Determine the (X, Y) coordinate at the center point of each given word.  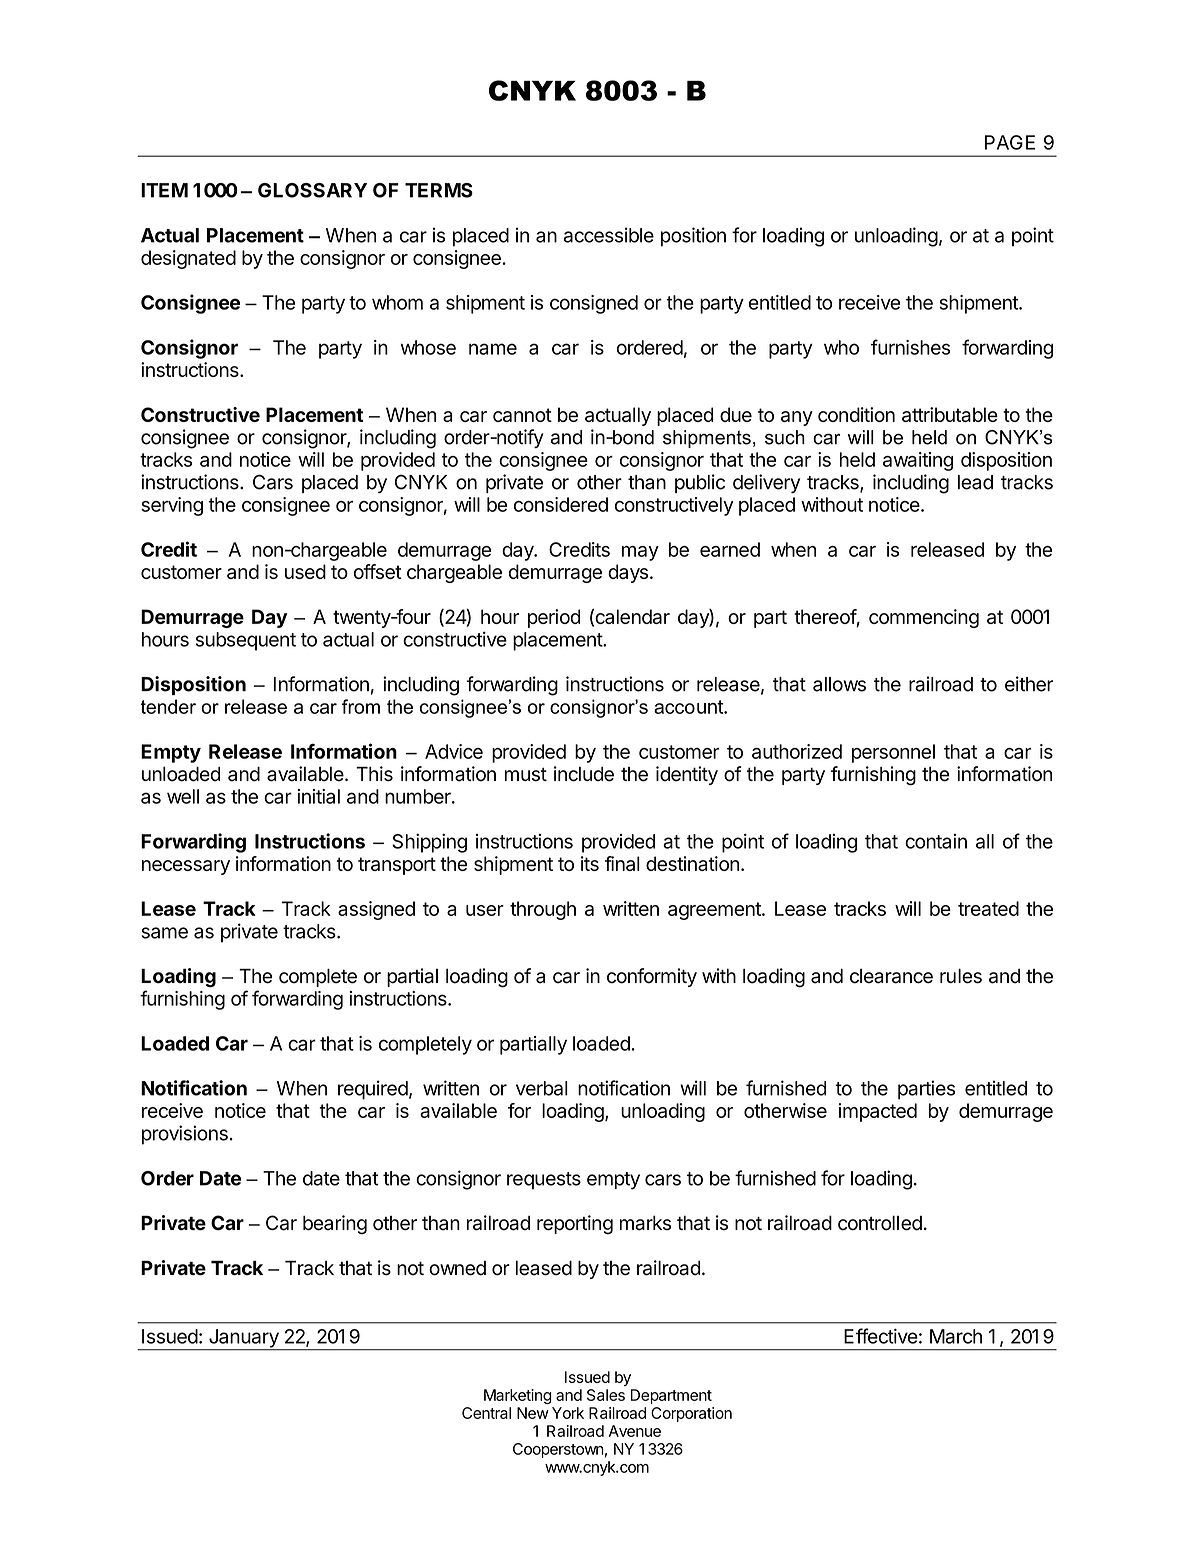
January (243, 1339)
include (584, 774)
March (956, 1336)
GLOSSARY (312, 190)
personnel (893, 753)
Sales (606, 1395)
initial (318, 796)
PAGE (1010, 142)
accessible (609, 235)
